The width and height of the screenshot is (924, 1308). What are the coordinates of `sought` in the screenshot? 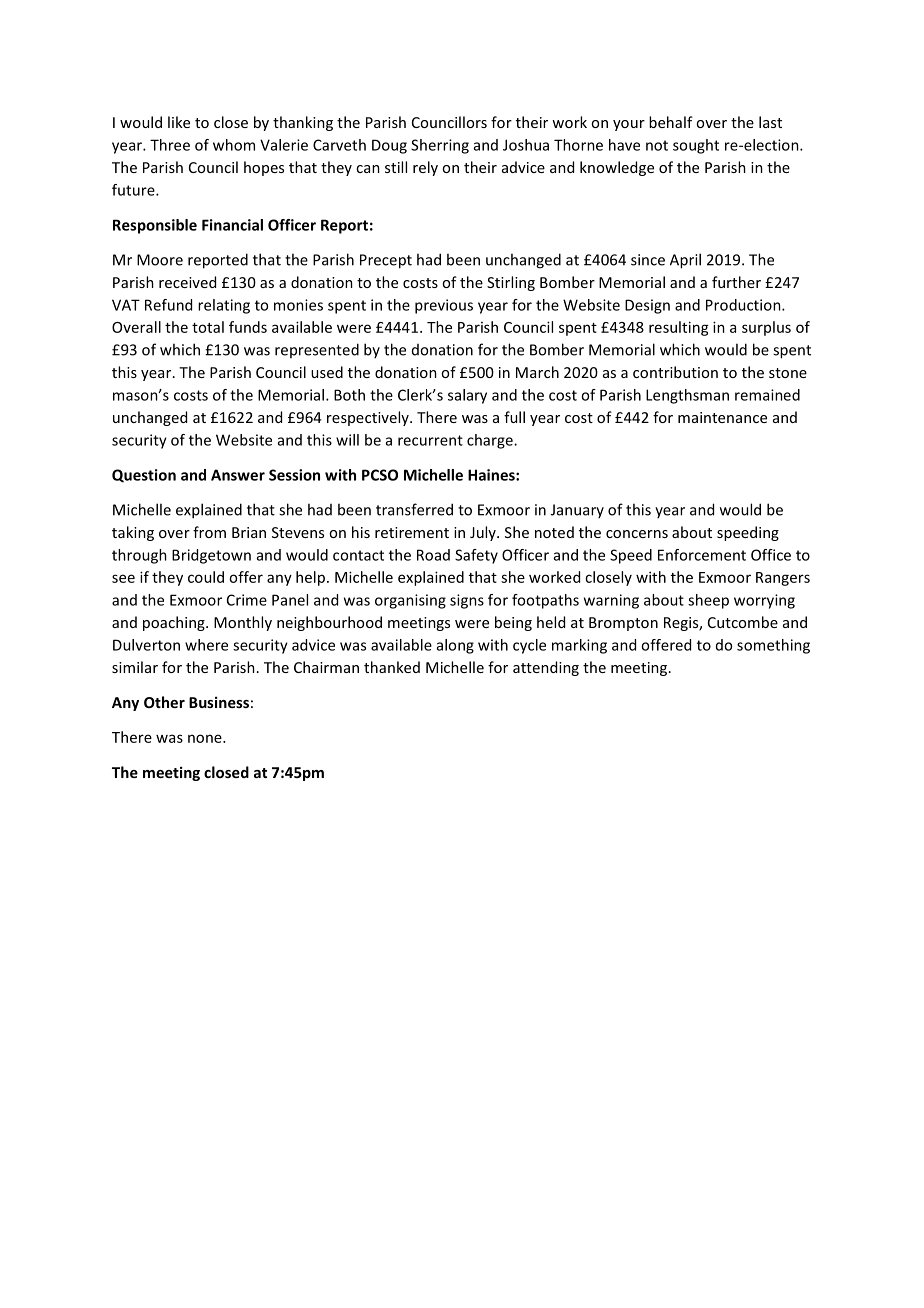 It's located at (696, 146).
